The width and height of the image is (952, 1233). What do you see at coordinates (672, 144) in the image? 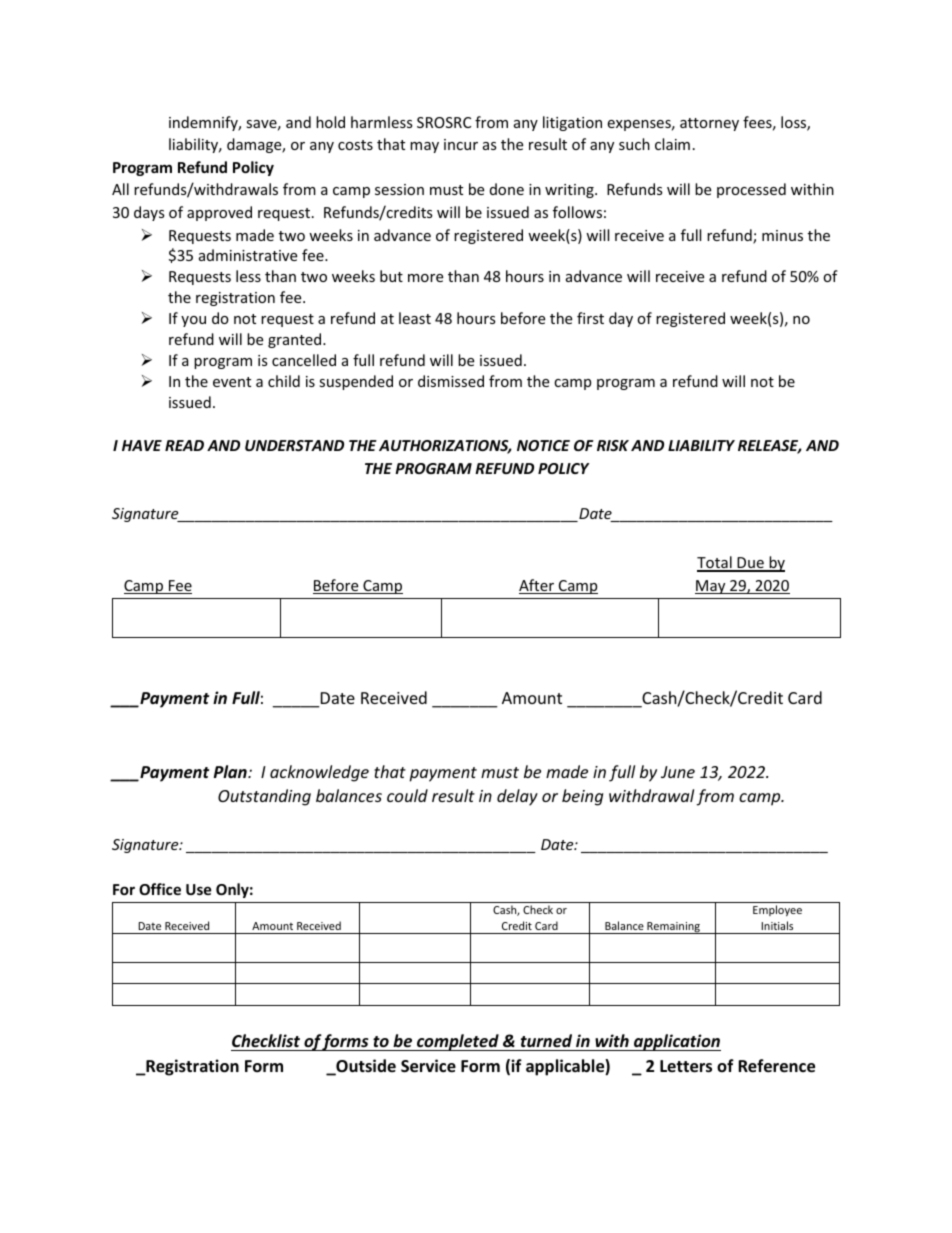
I see `claim` at bounding box center [672, 144].
